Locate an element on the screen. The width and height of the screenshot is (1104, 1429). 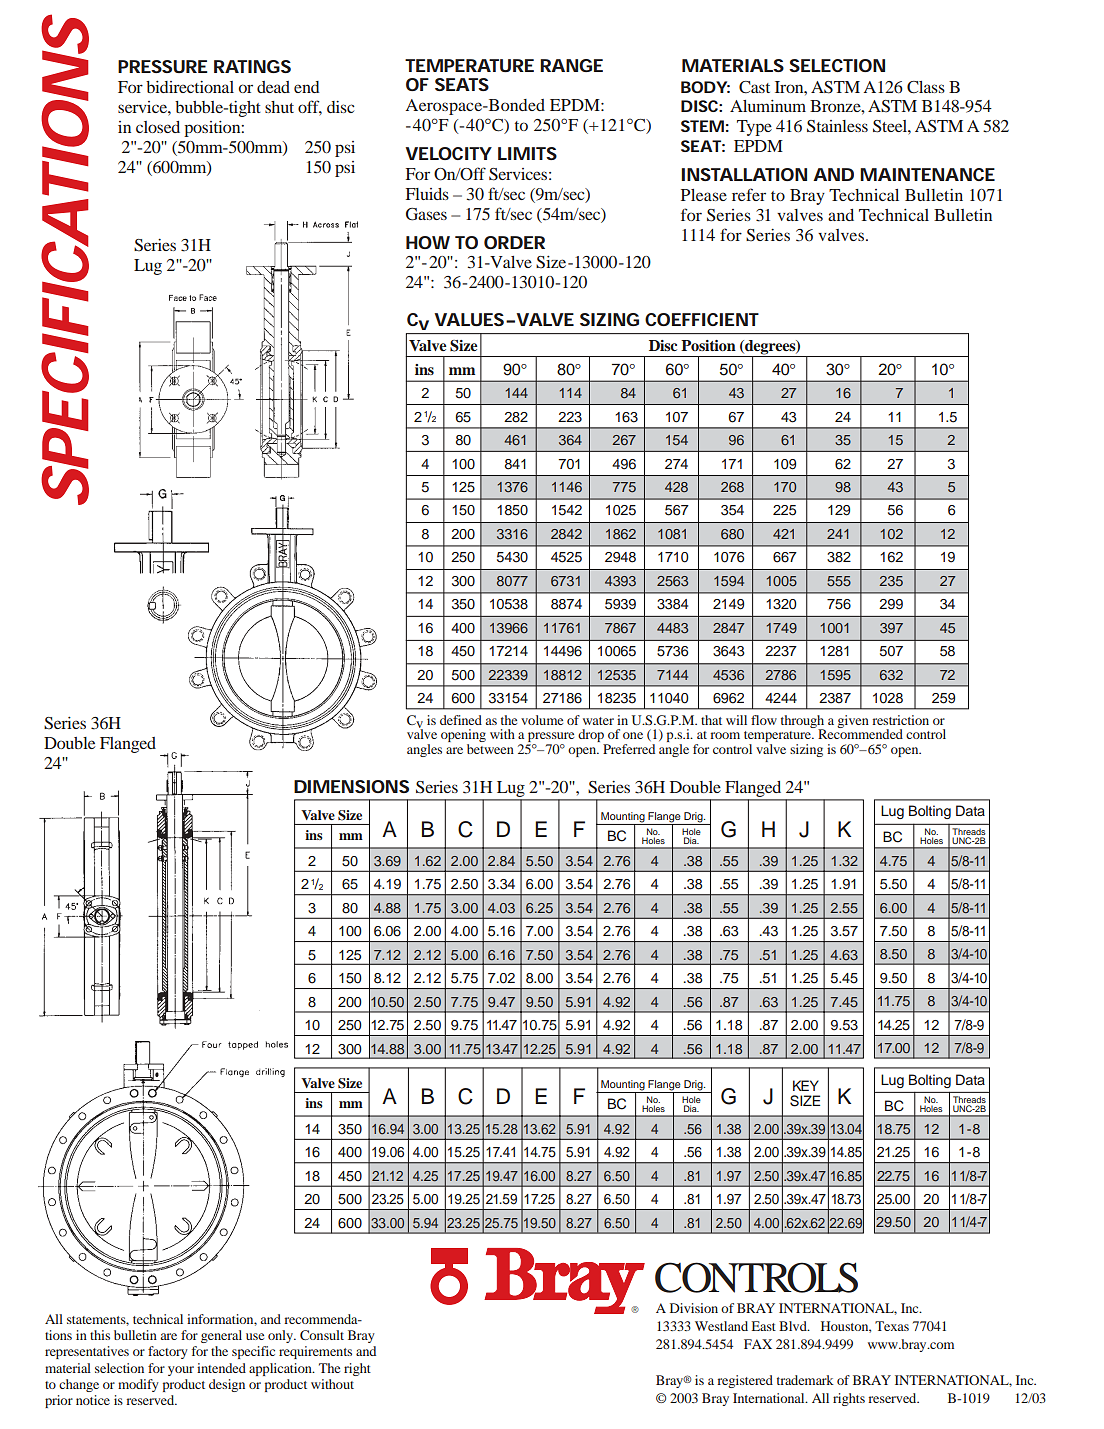
this is located at coordinates (100, 1335).
